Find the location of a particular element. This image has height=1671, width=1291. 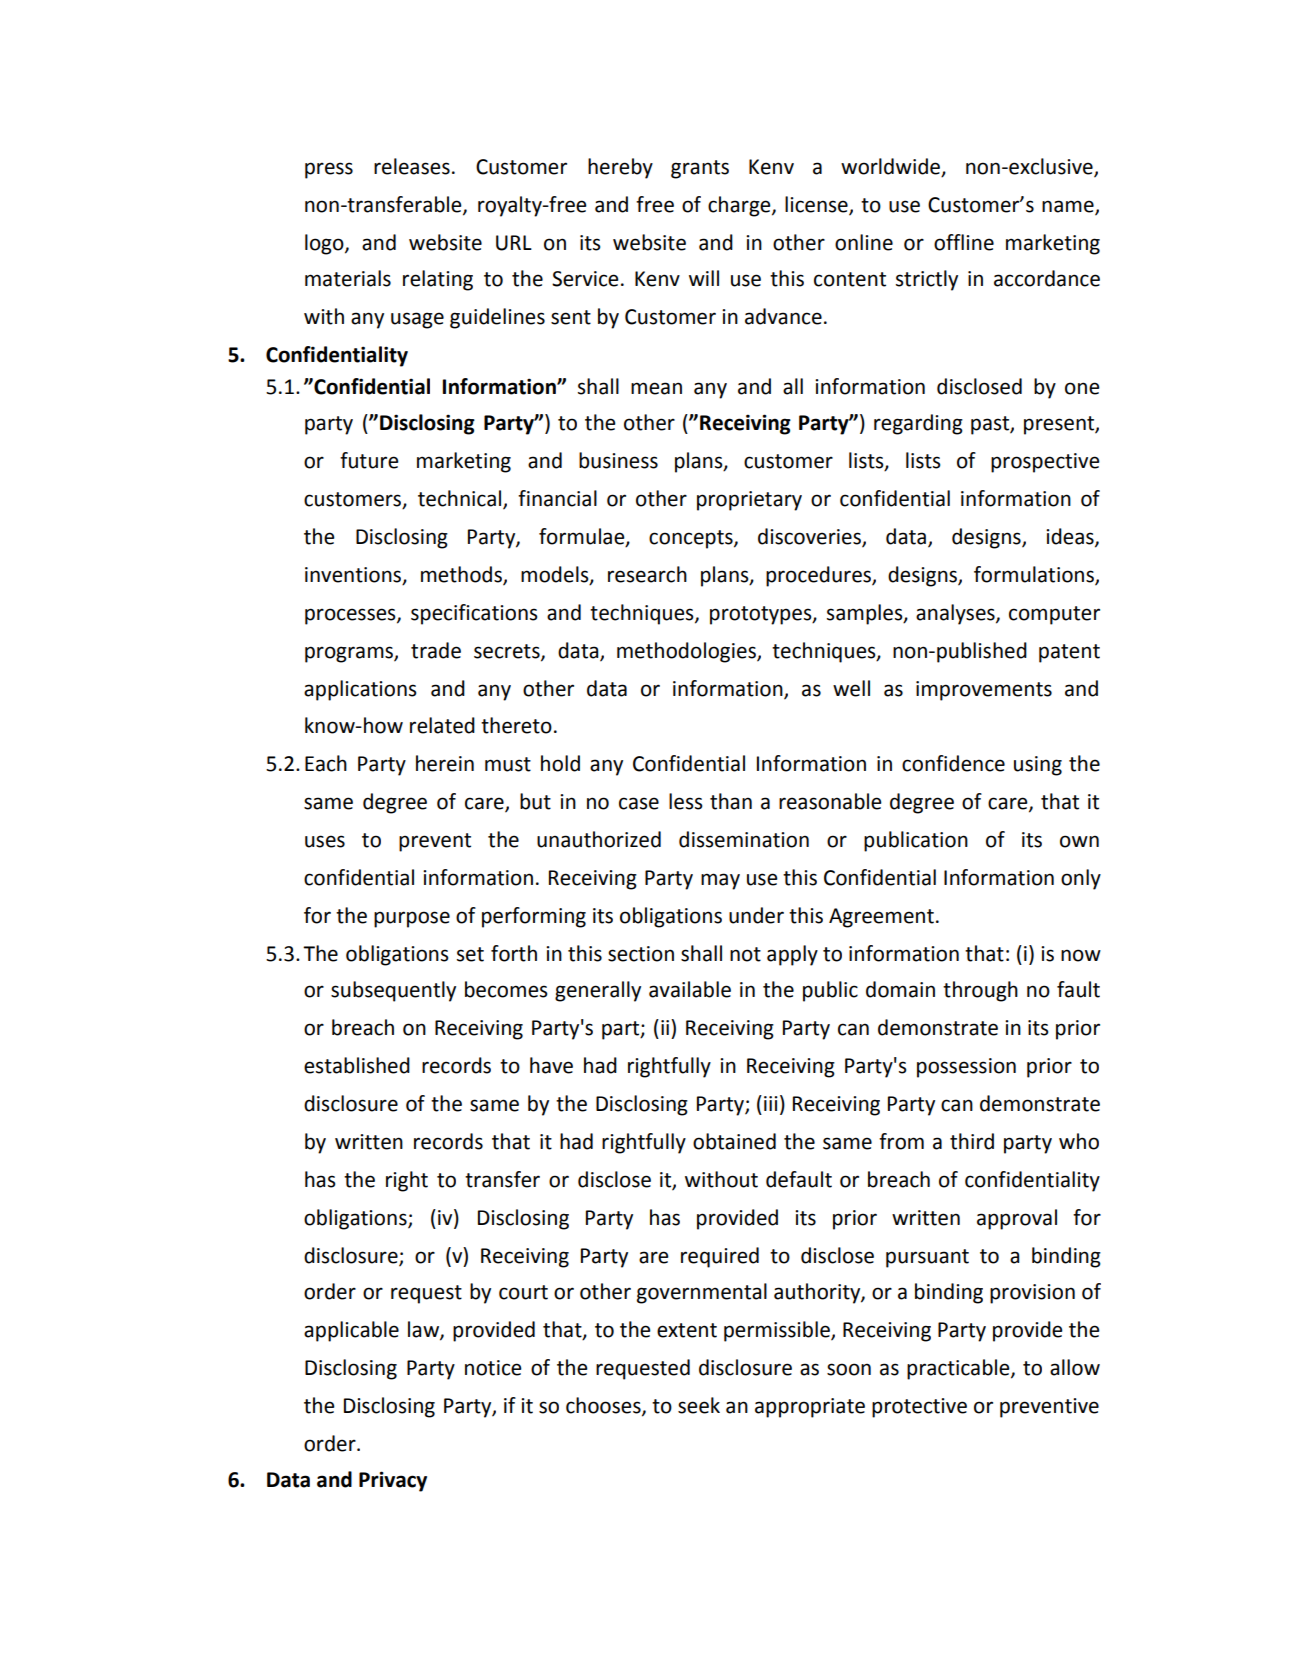

purpose is located at coordinates (412, 919).
